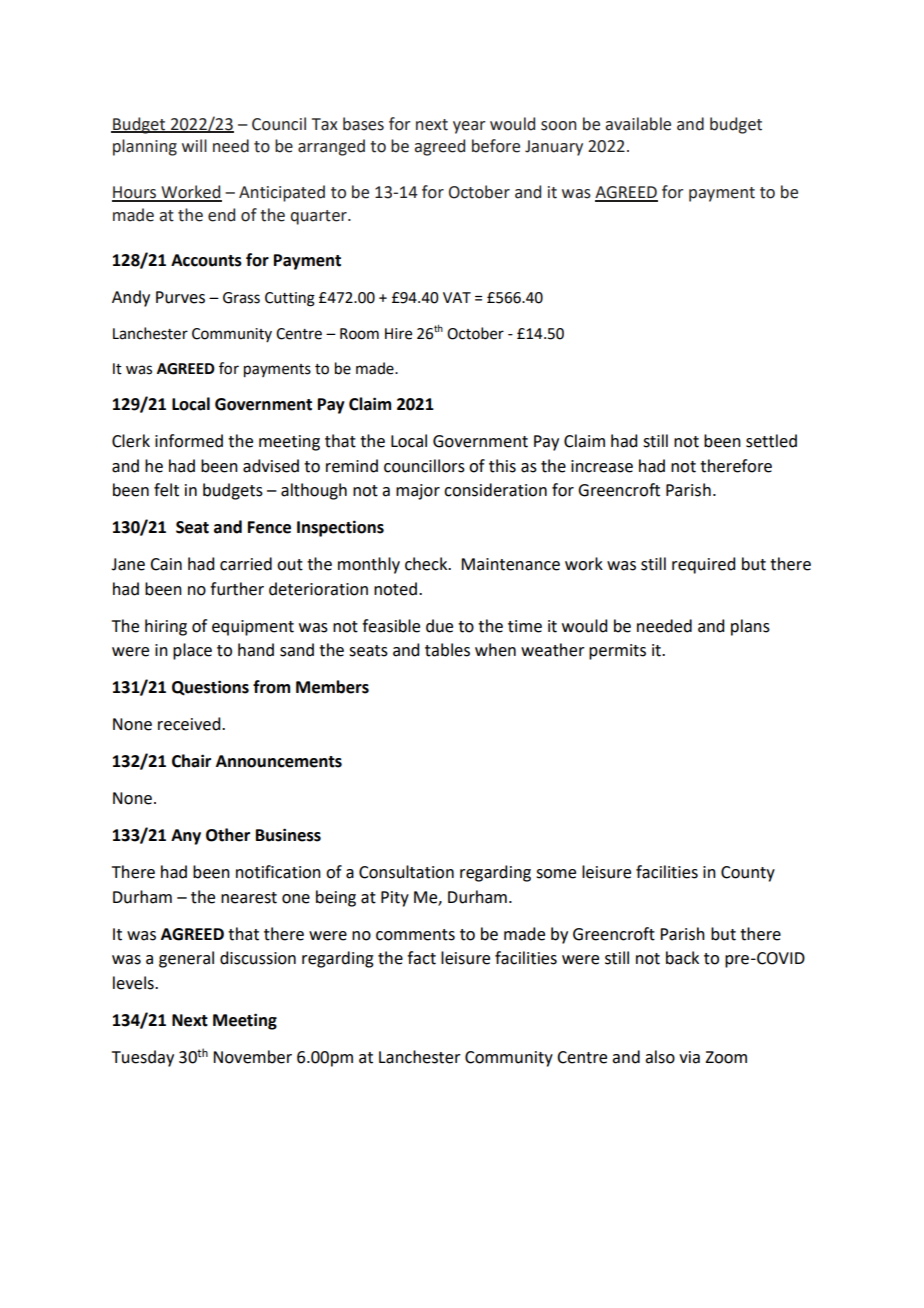 This screenshot has width=924, height=1308. Describe the element at coordinates (237, 589) in the screenshot. I see `further` at that location.
